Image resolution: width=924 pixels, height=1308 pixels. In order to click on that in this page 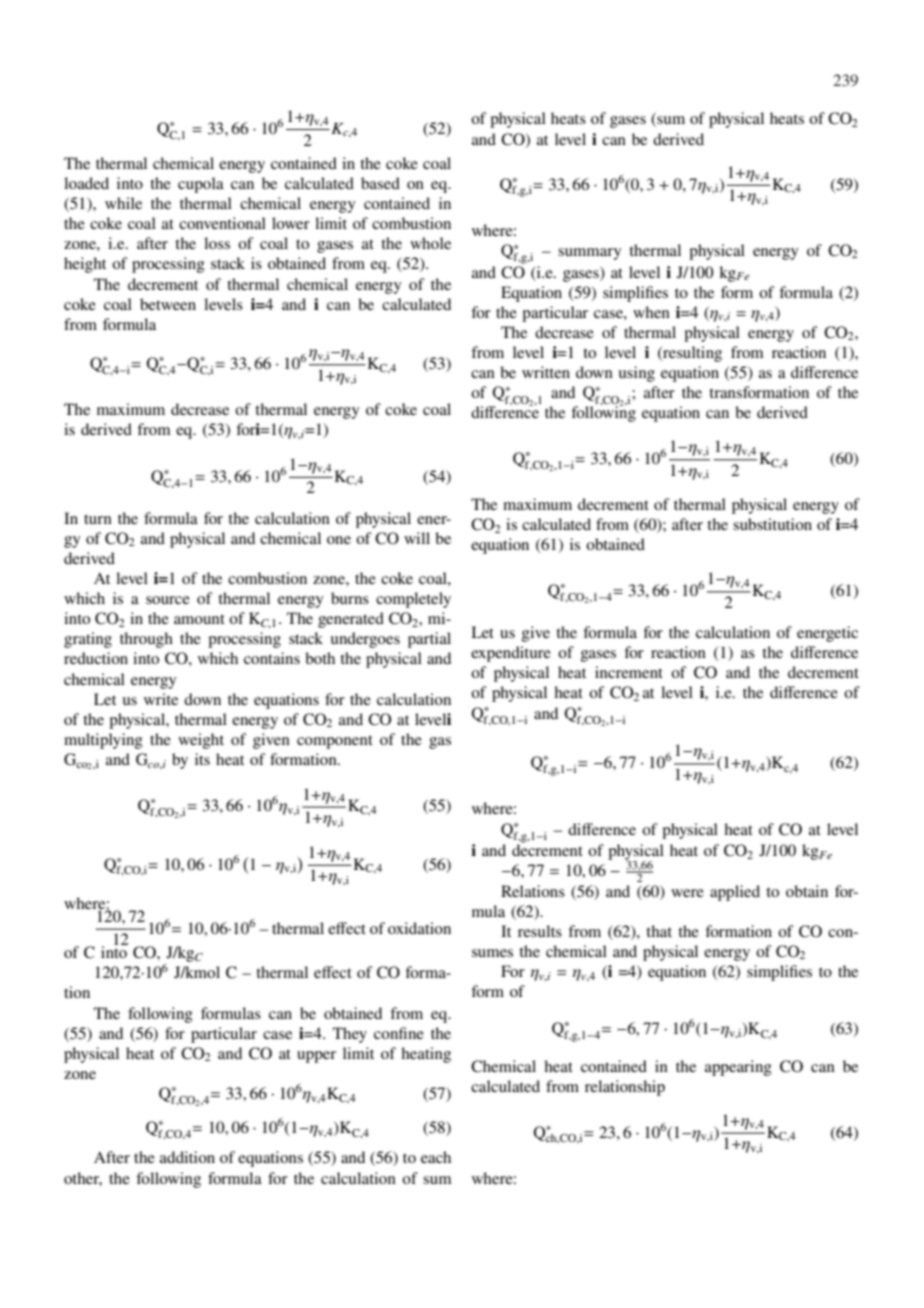, I will do `click(659, 931)`.
